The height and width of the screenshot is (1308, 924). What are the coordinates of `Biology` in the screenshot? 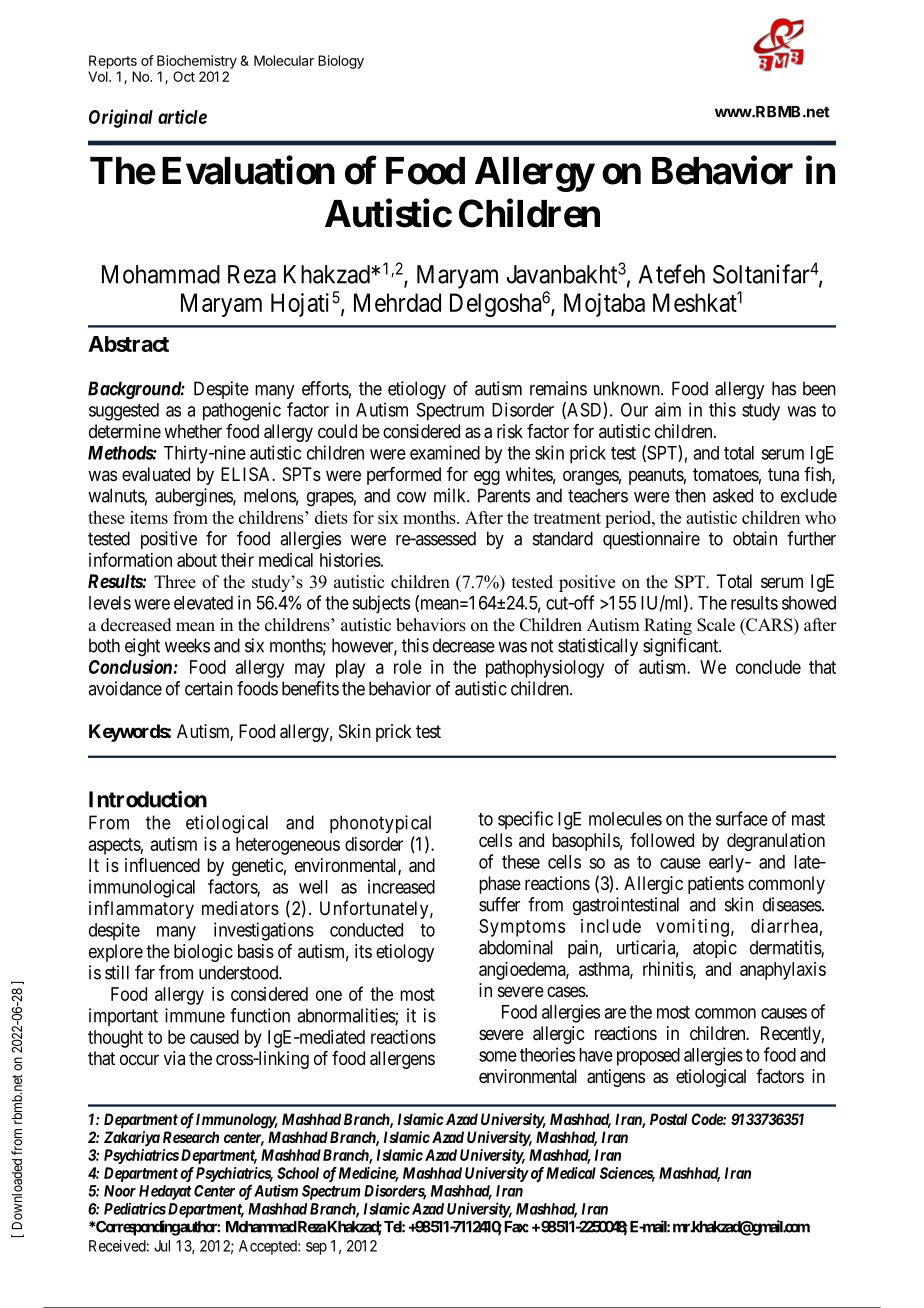 It's located at (341, 62).
